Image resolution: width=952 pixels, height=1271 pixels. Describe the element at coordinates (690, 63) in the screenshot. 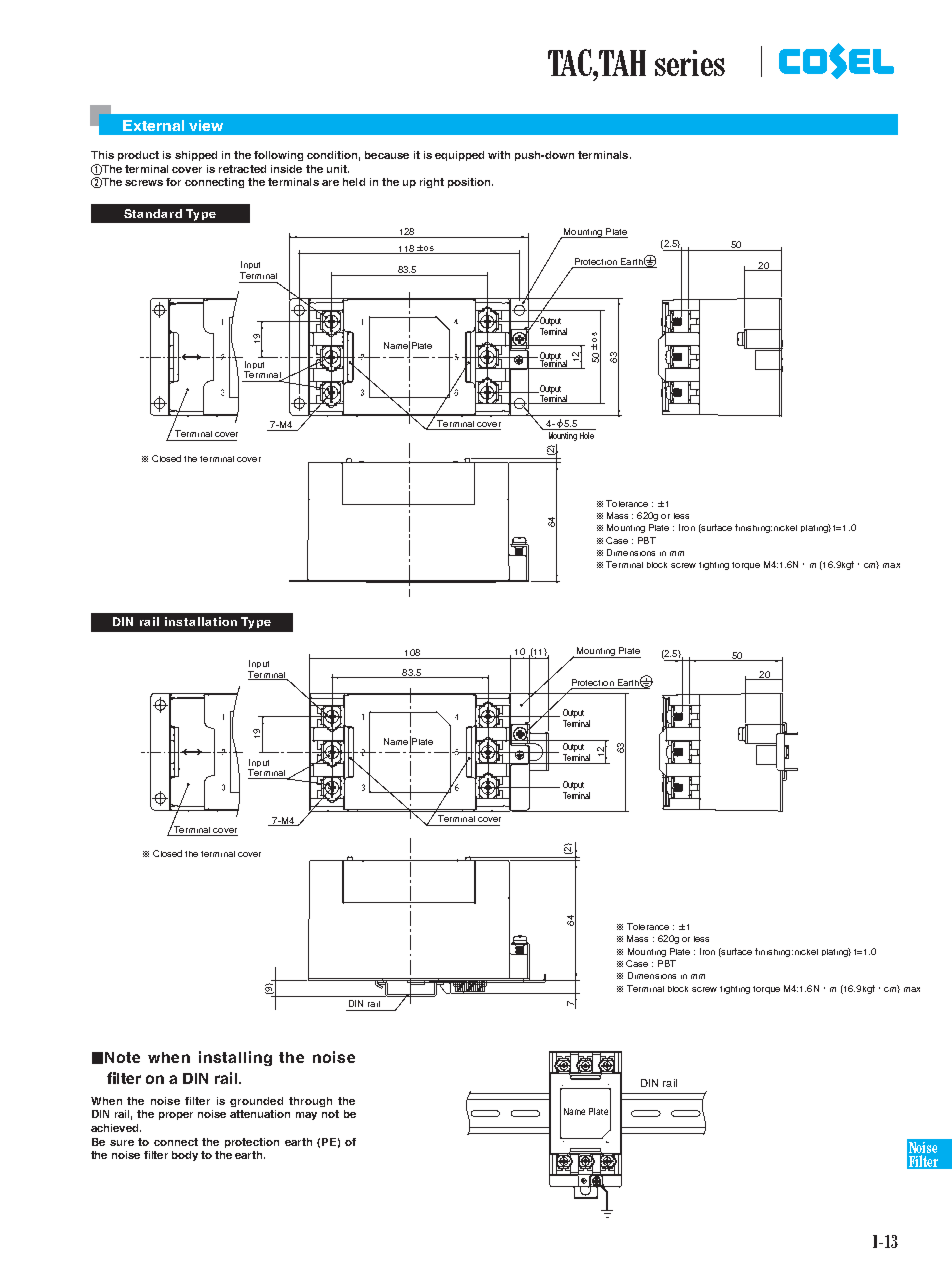

I see `series` at that location.
